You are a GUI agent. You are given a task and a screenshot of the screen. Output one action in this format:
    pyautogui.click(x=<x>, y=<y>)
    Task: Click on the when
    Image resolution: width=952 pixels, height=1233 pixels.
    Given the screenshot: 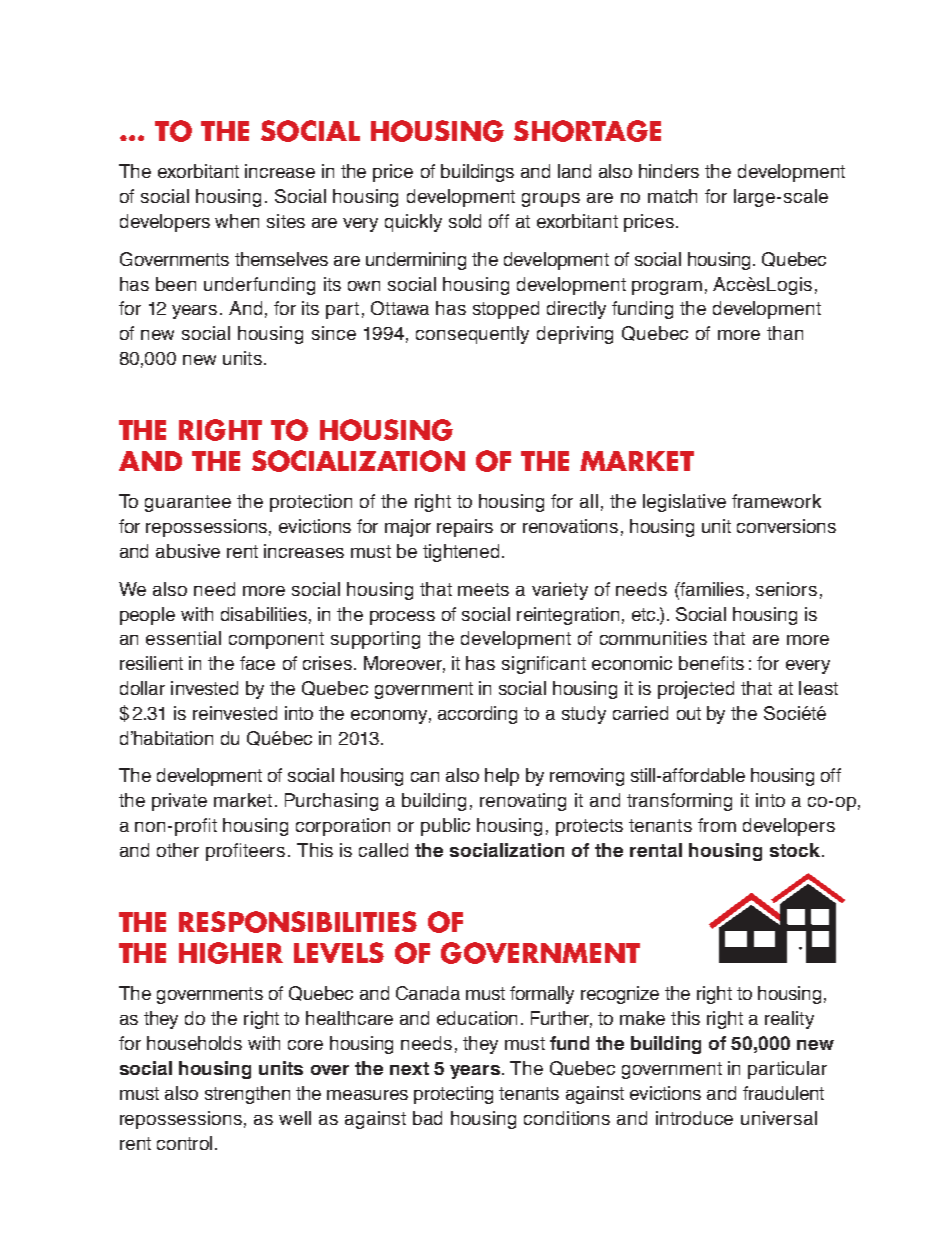 What is the action you would take?
    pyautogui.click(x=237, y=221)
